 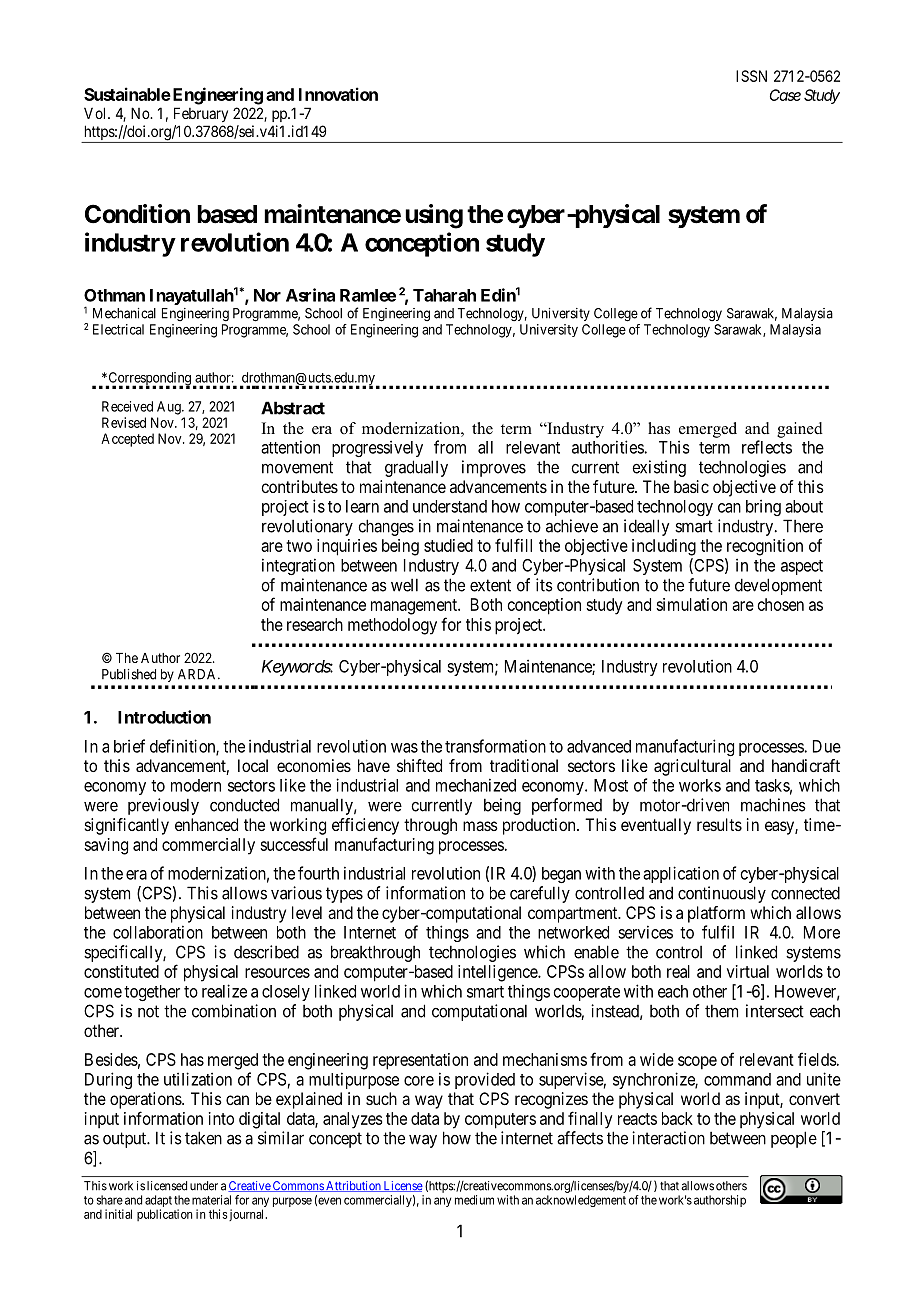 What do you see at coordinates (127, 440) in the page?
I see `Accepted` at bounding box center [127, 440].
